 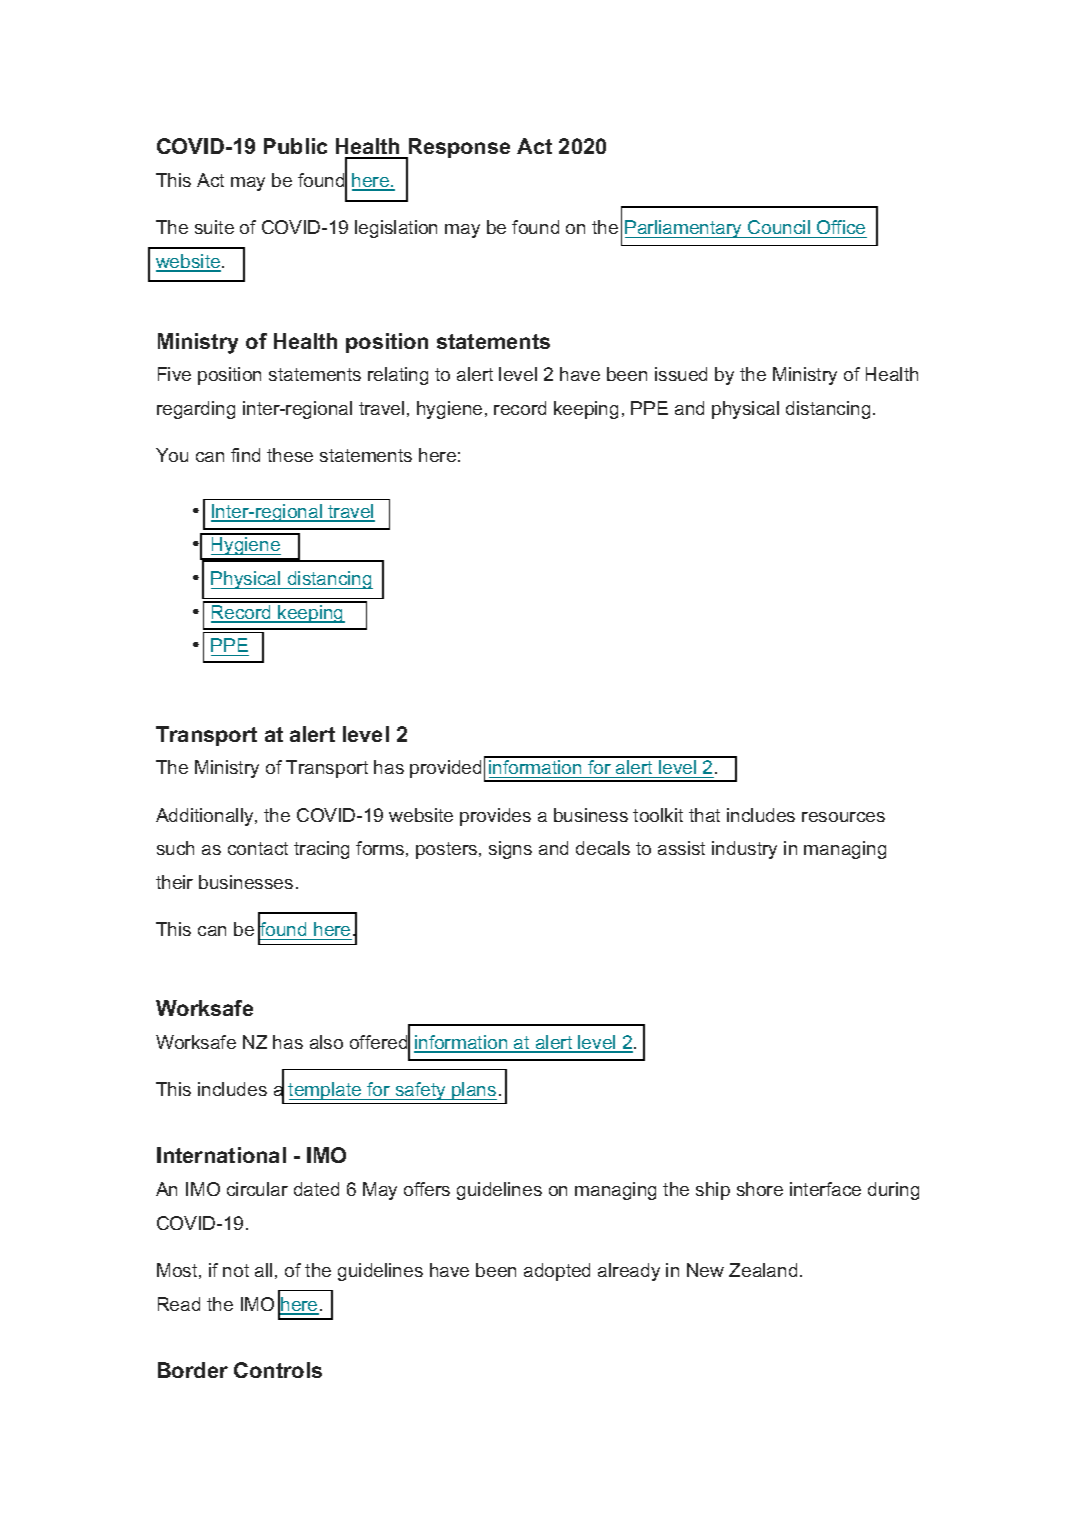 I want to click on find, so click(x=245, y=455).
